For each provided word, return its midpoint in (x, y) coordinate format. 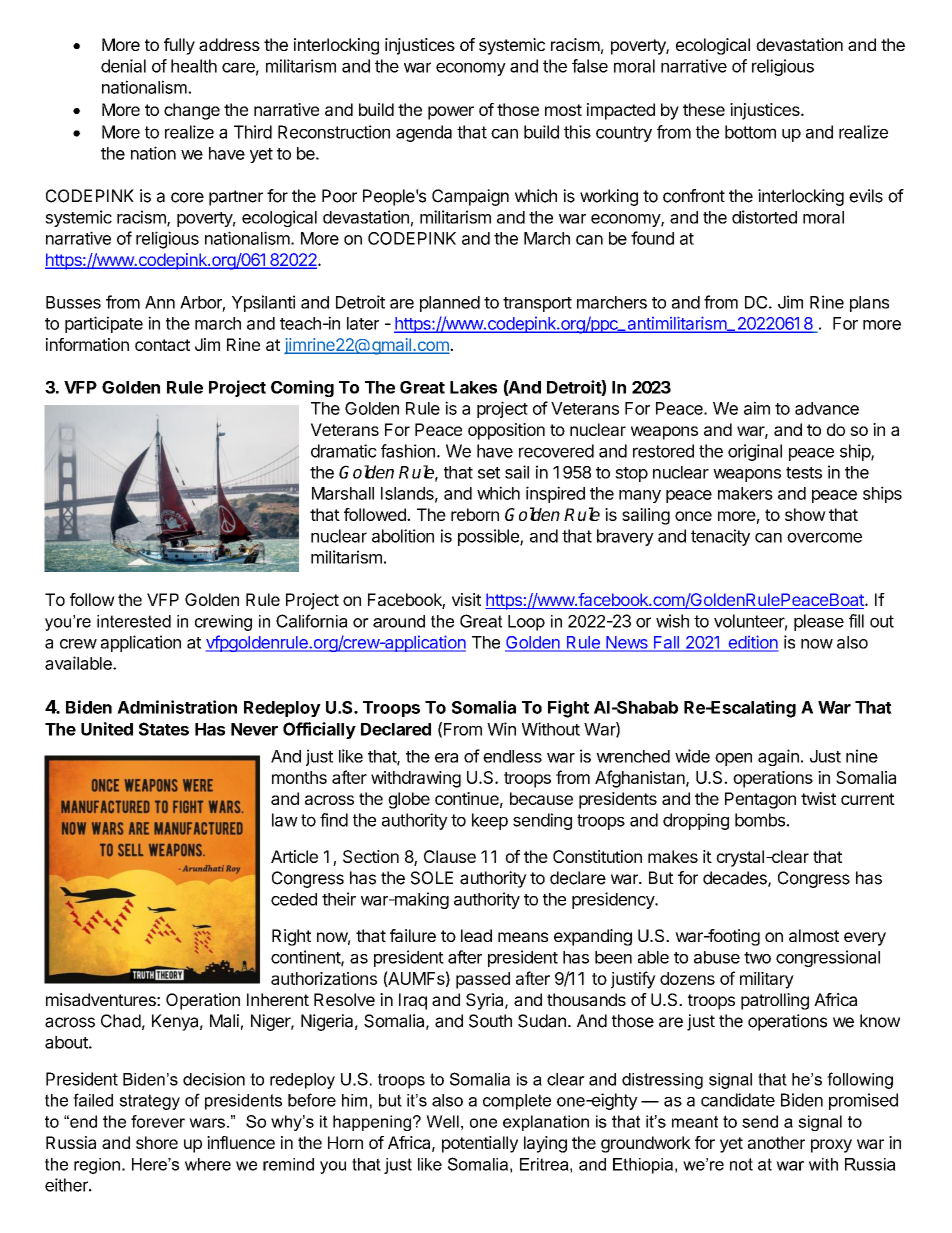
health (194, 66)
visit (466, 599)
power (451, 113)
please (819, 622)
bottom (750, 132)
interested (134, 621)
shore (157, 1142)
